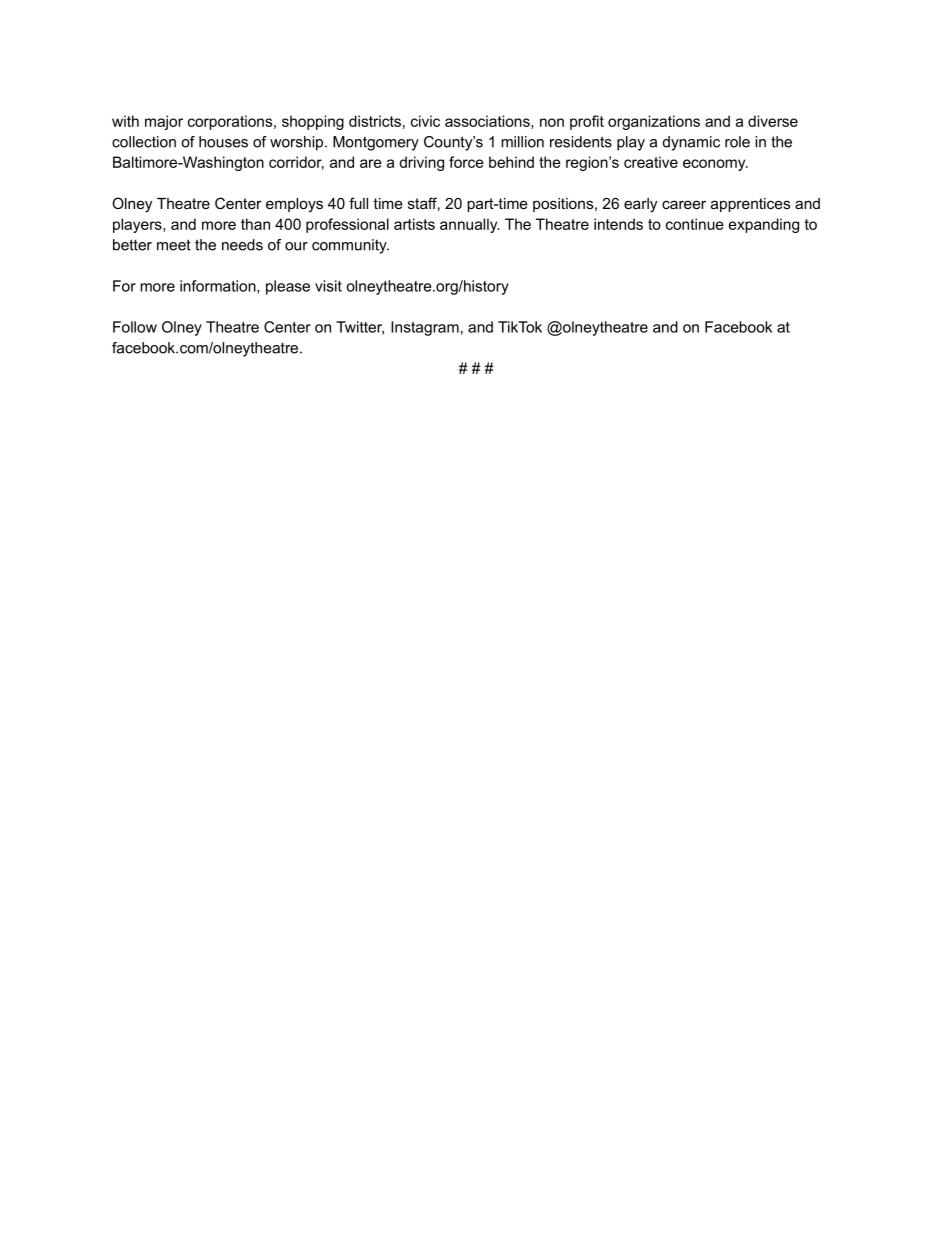 This screenshot has width=952, height=1233. What do you see at coordinates (350, 246) in the screenshot?
I see `community` at bounding box center [350, 246].
